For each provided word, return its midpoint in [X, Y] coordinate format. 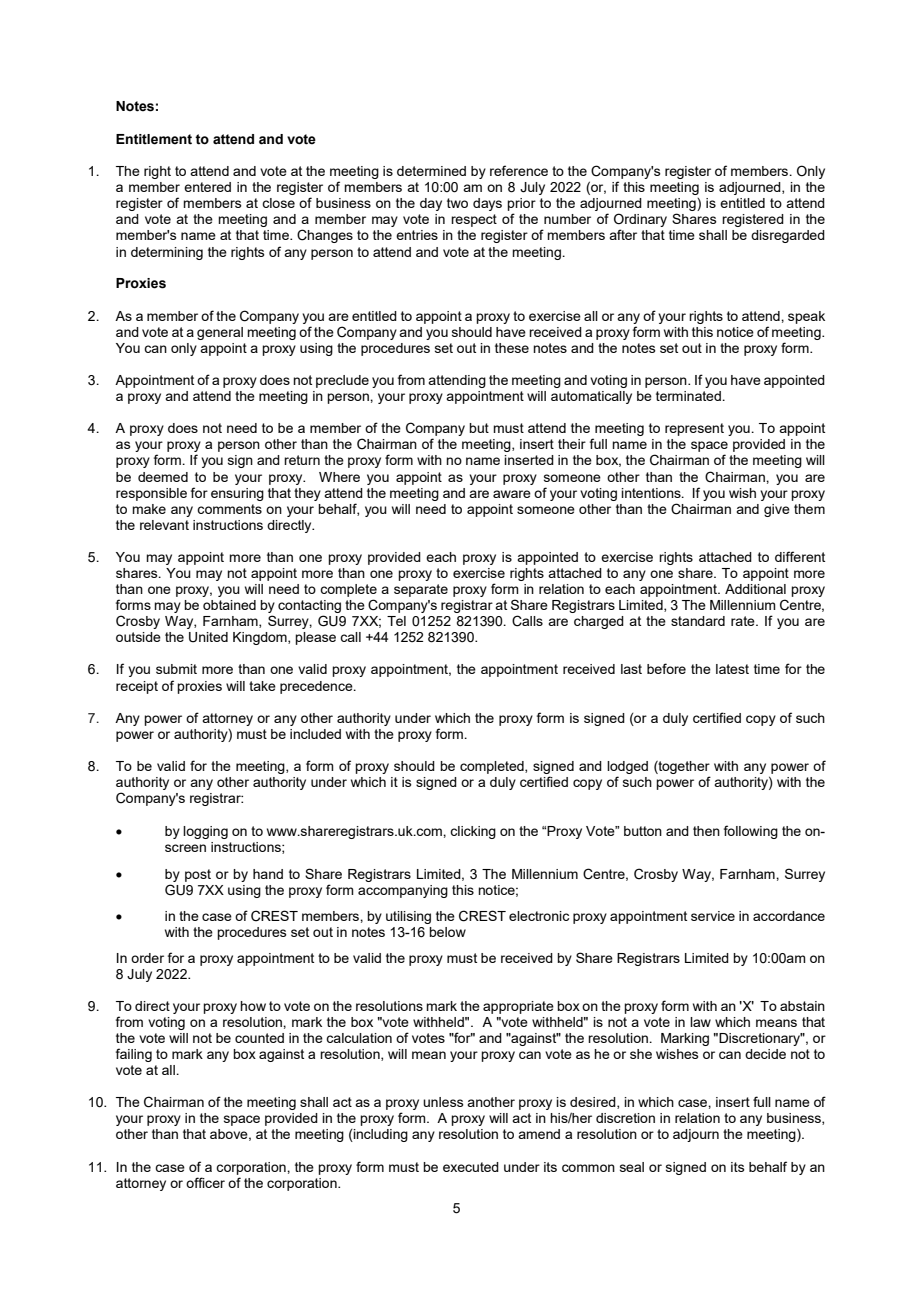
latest [732, 669]
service [713, 916]
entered [207, 187]
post [198, 875]
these [512, 348]
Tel [396, 621]
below [447, 932]
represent [694, 429]
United [208, 637]
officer [205, 1182]
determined [431, 171]
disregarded [788, 236]
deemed [163, 477]
